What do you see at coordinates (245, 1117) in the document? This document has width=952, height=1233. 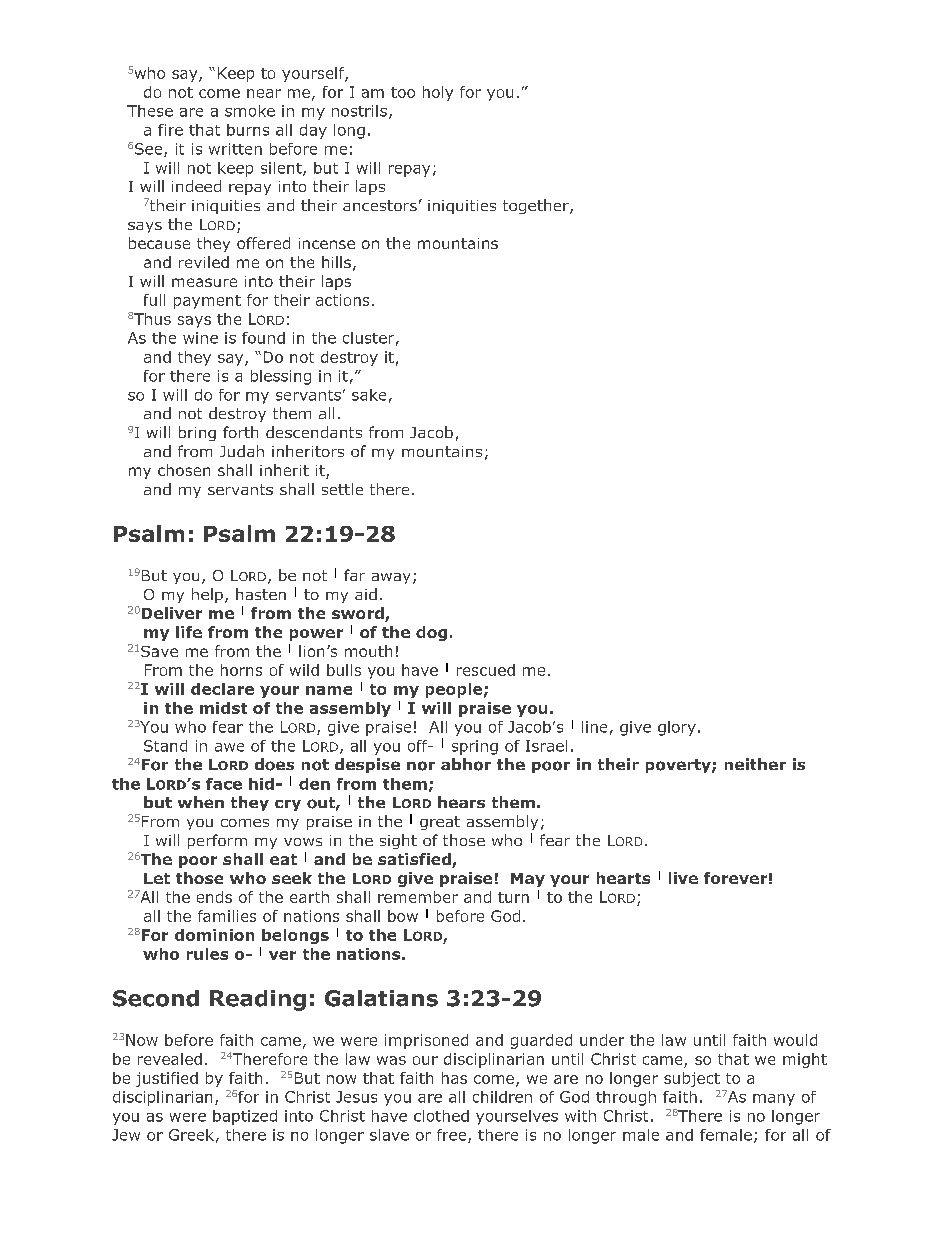 I see `baptized` at bounding box center [245, 1117].
